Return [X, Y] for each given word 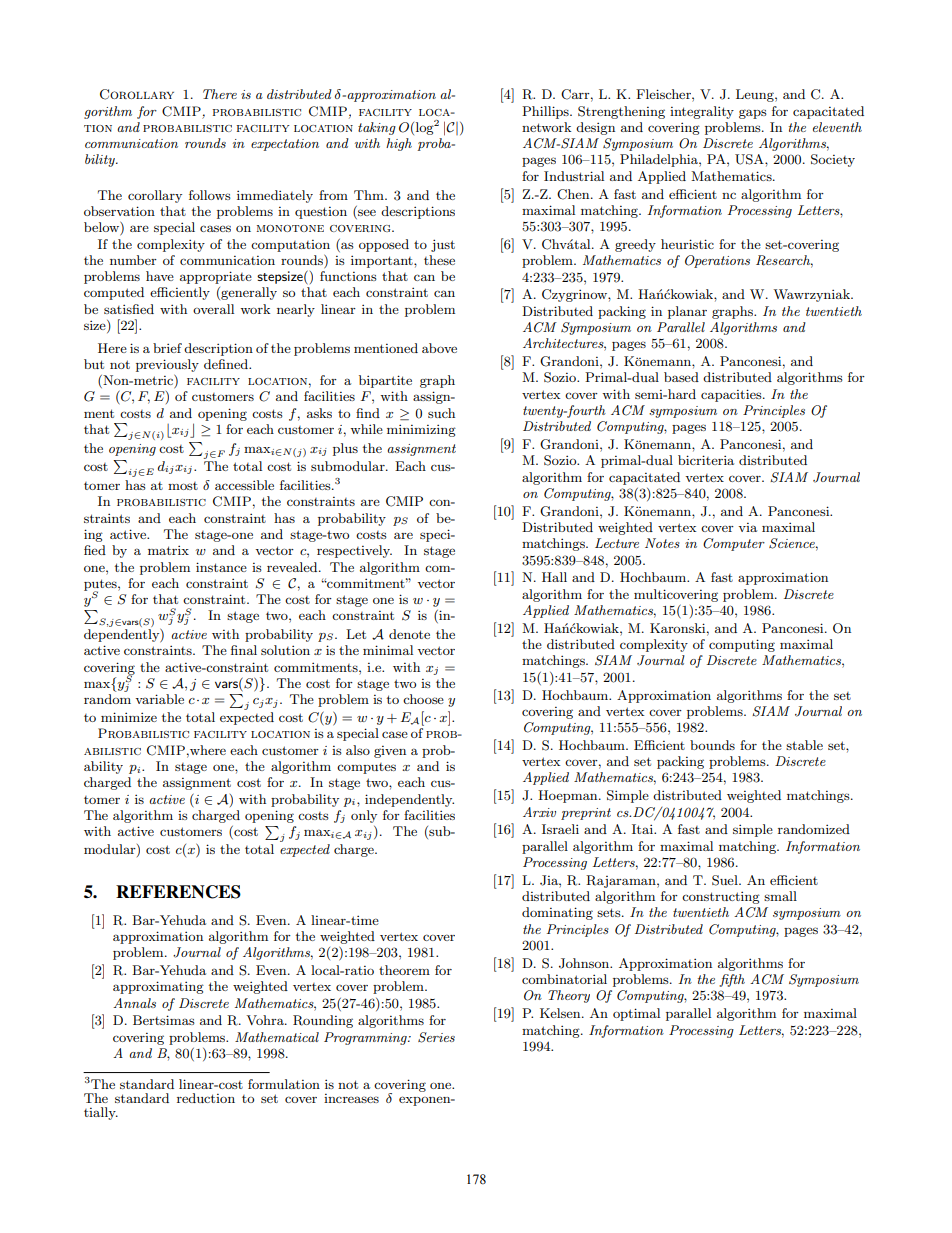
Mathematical [277, 1037]
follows [210, 195]
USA [750, 159]
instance [221, 567]
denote [409, 634]
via [747, 527]
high [399, 144]
